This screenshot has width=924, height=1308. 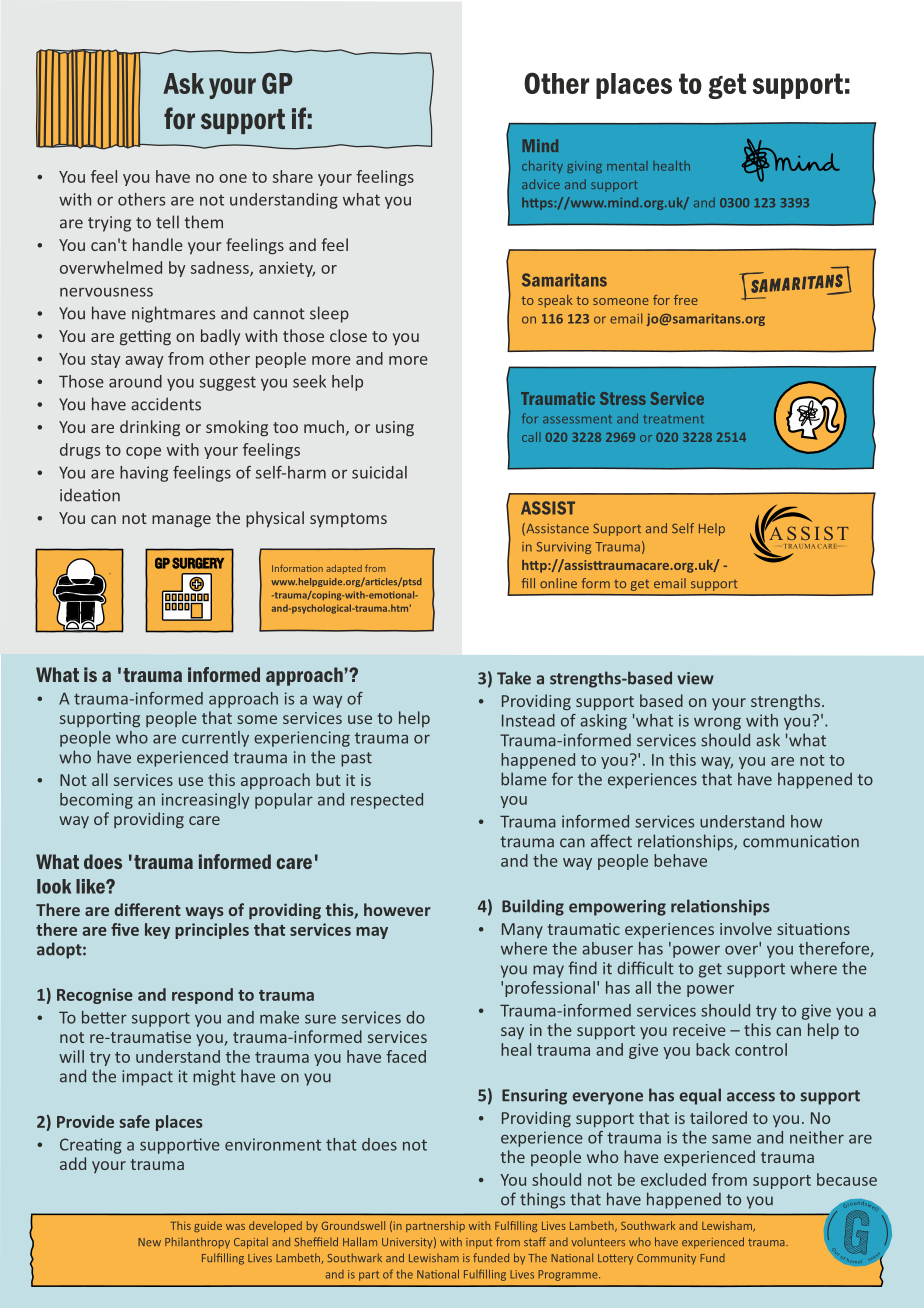 I want to click on mental, so click(x=627, y=166).
